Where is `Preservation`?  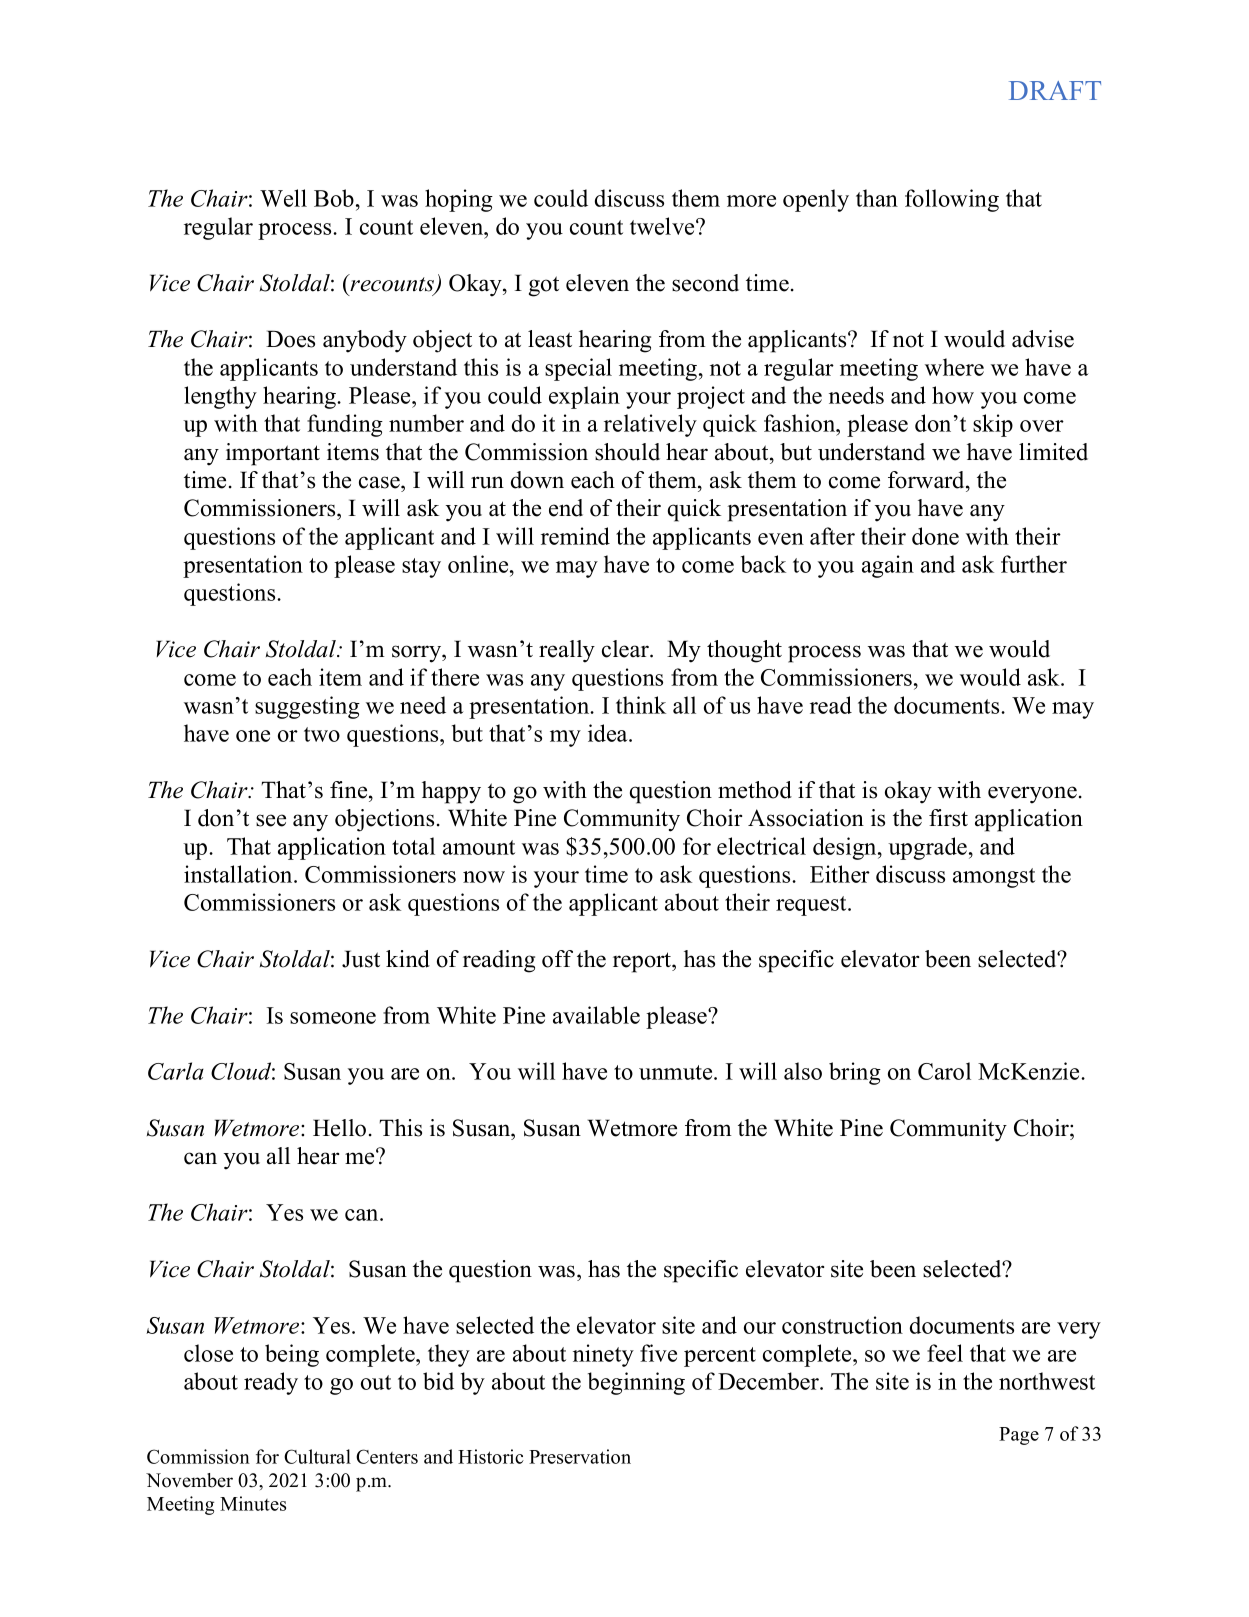 Preservation is located at coordinates (580, 1456).
